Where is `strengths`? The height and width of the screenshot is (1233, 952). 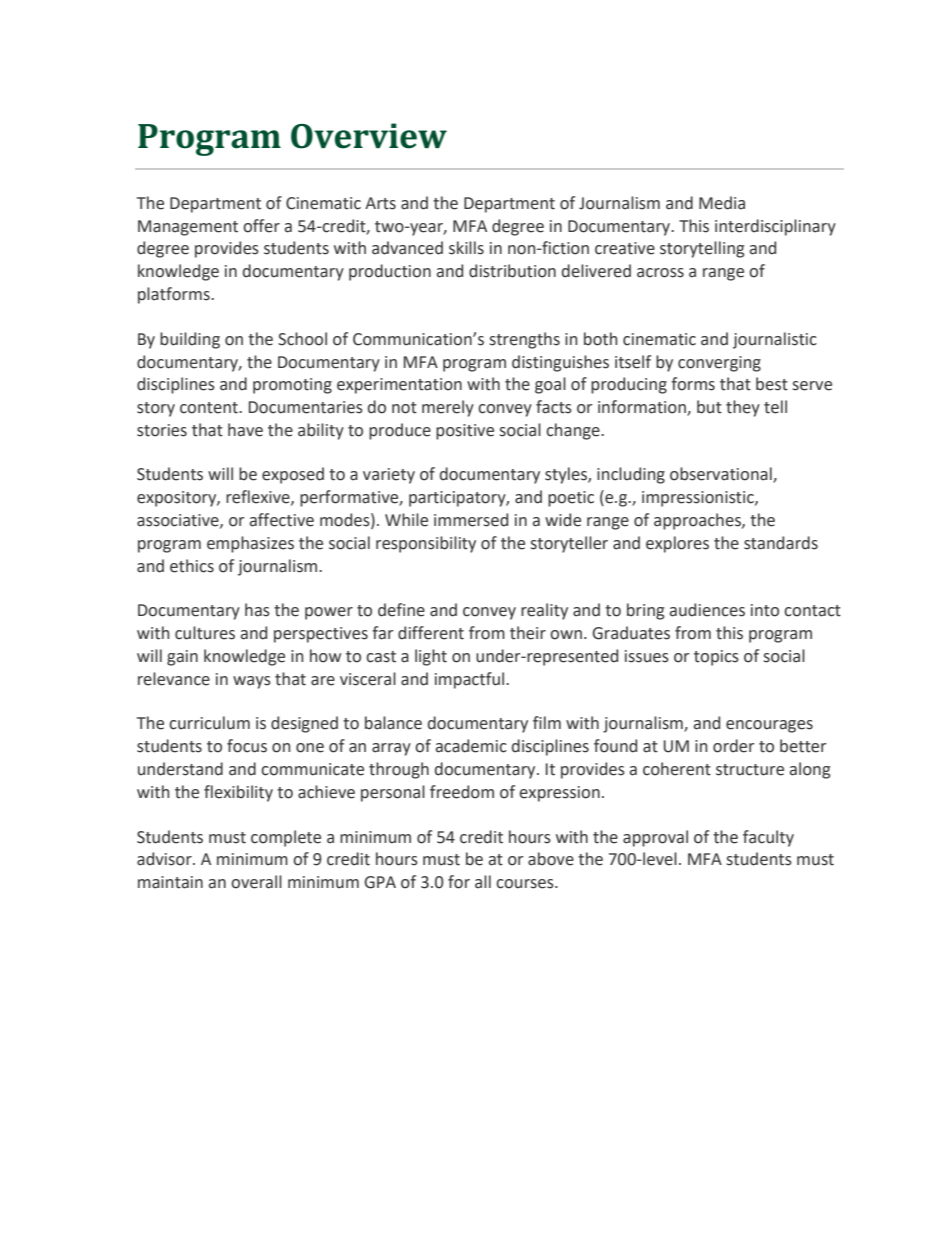
strengths is located at coordinates (525, 340).
